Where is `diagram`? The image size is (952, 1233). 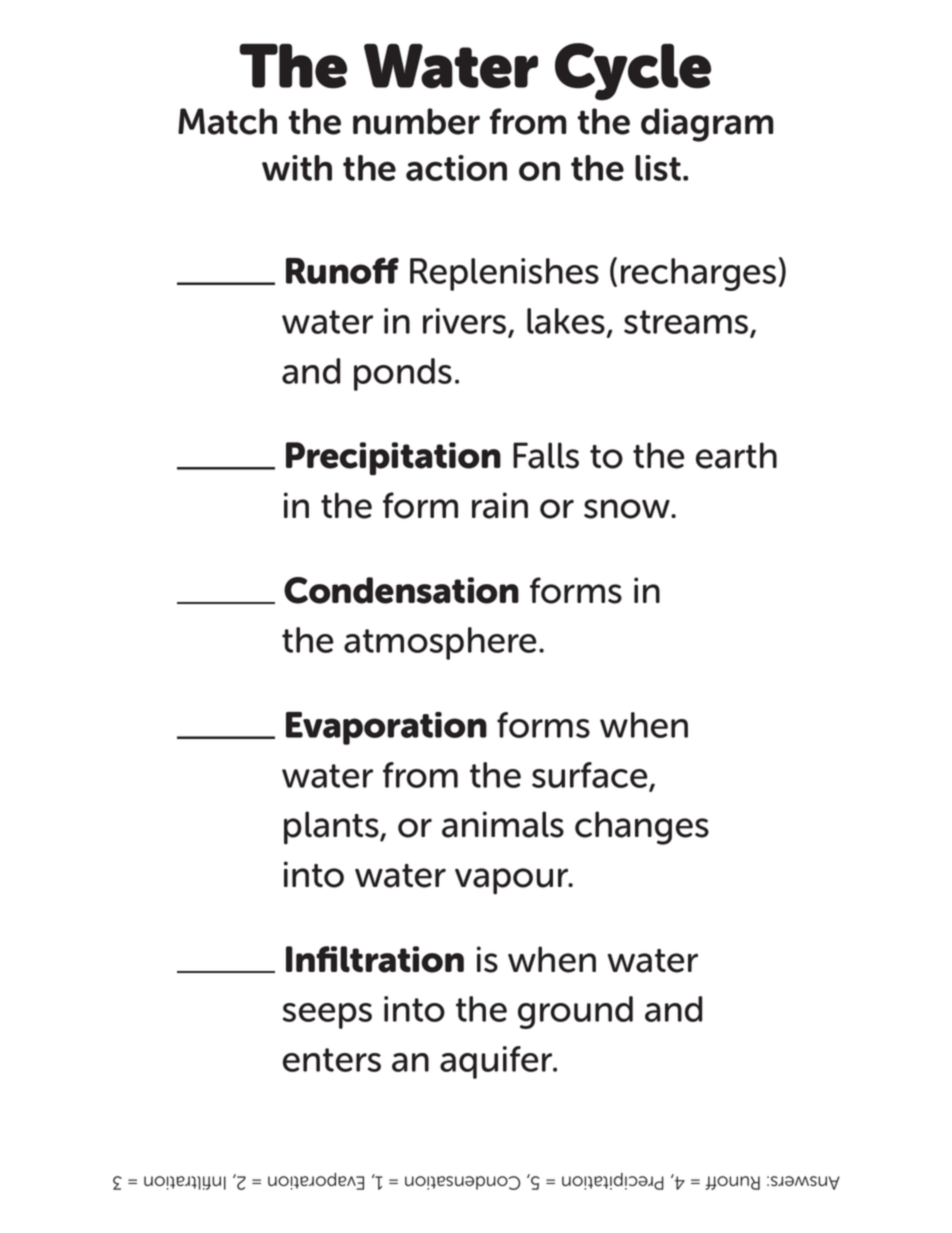 diagram is located at coordinates (707, 125).
